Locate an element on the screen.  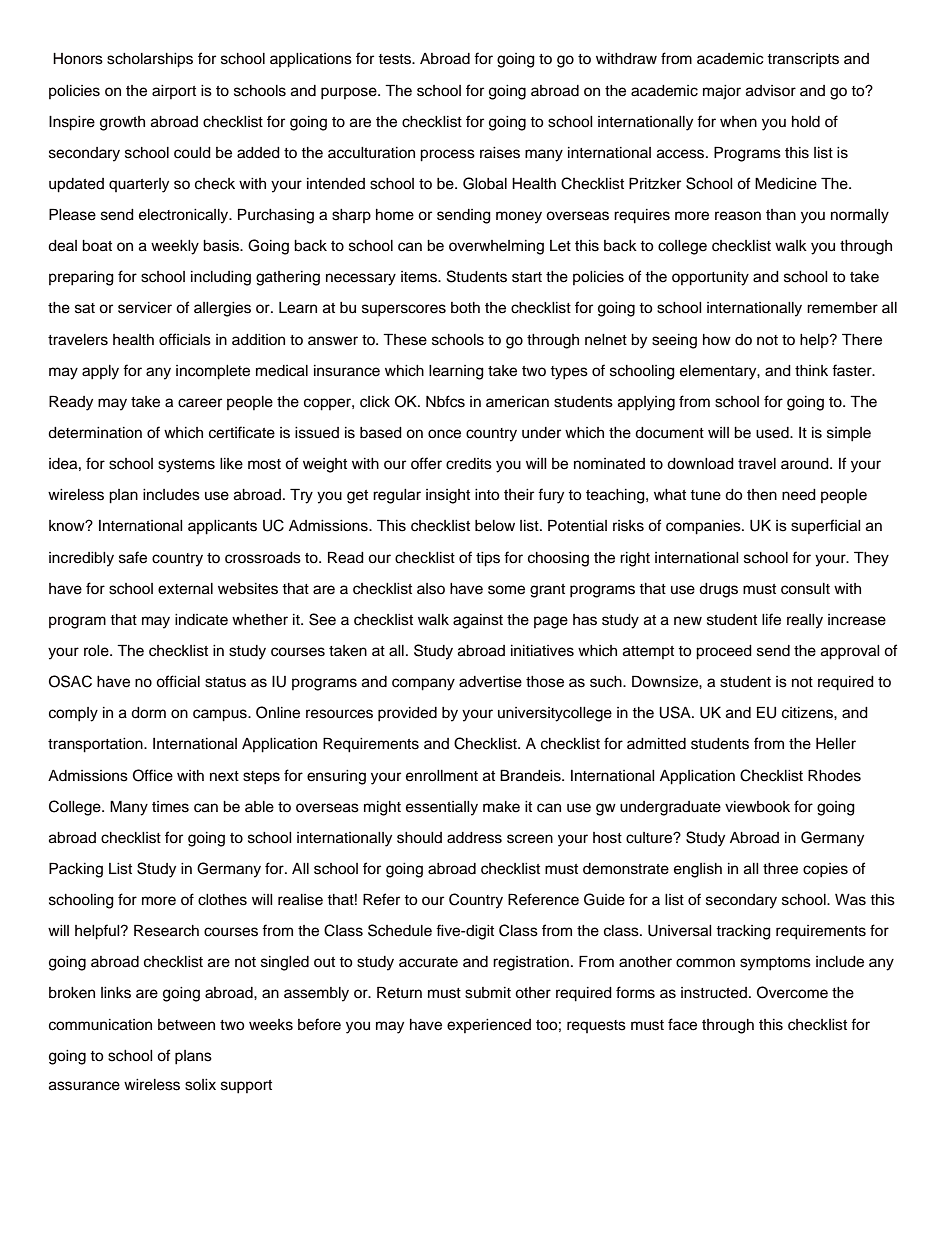
times is located at coordinates (170, 807).
